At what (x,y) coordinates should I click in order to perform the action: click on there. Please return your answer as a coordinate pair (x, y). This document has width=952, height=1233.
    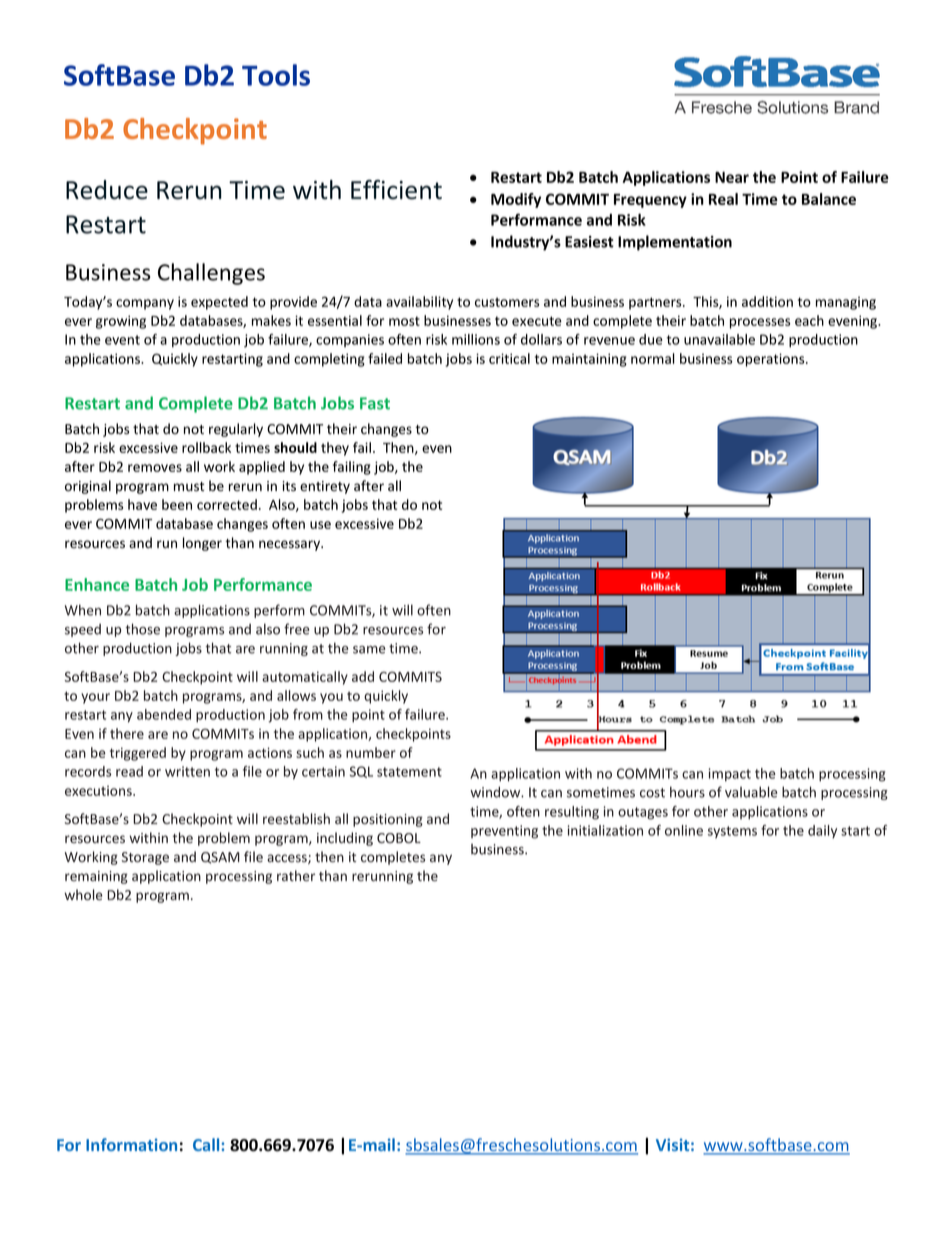
    Looking at the image, I should click on (127, 733).
